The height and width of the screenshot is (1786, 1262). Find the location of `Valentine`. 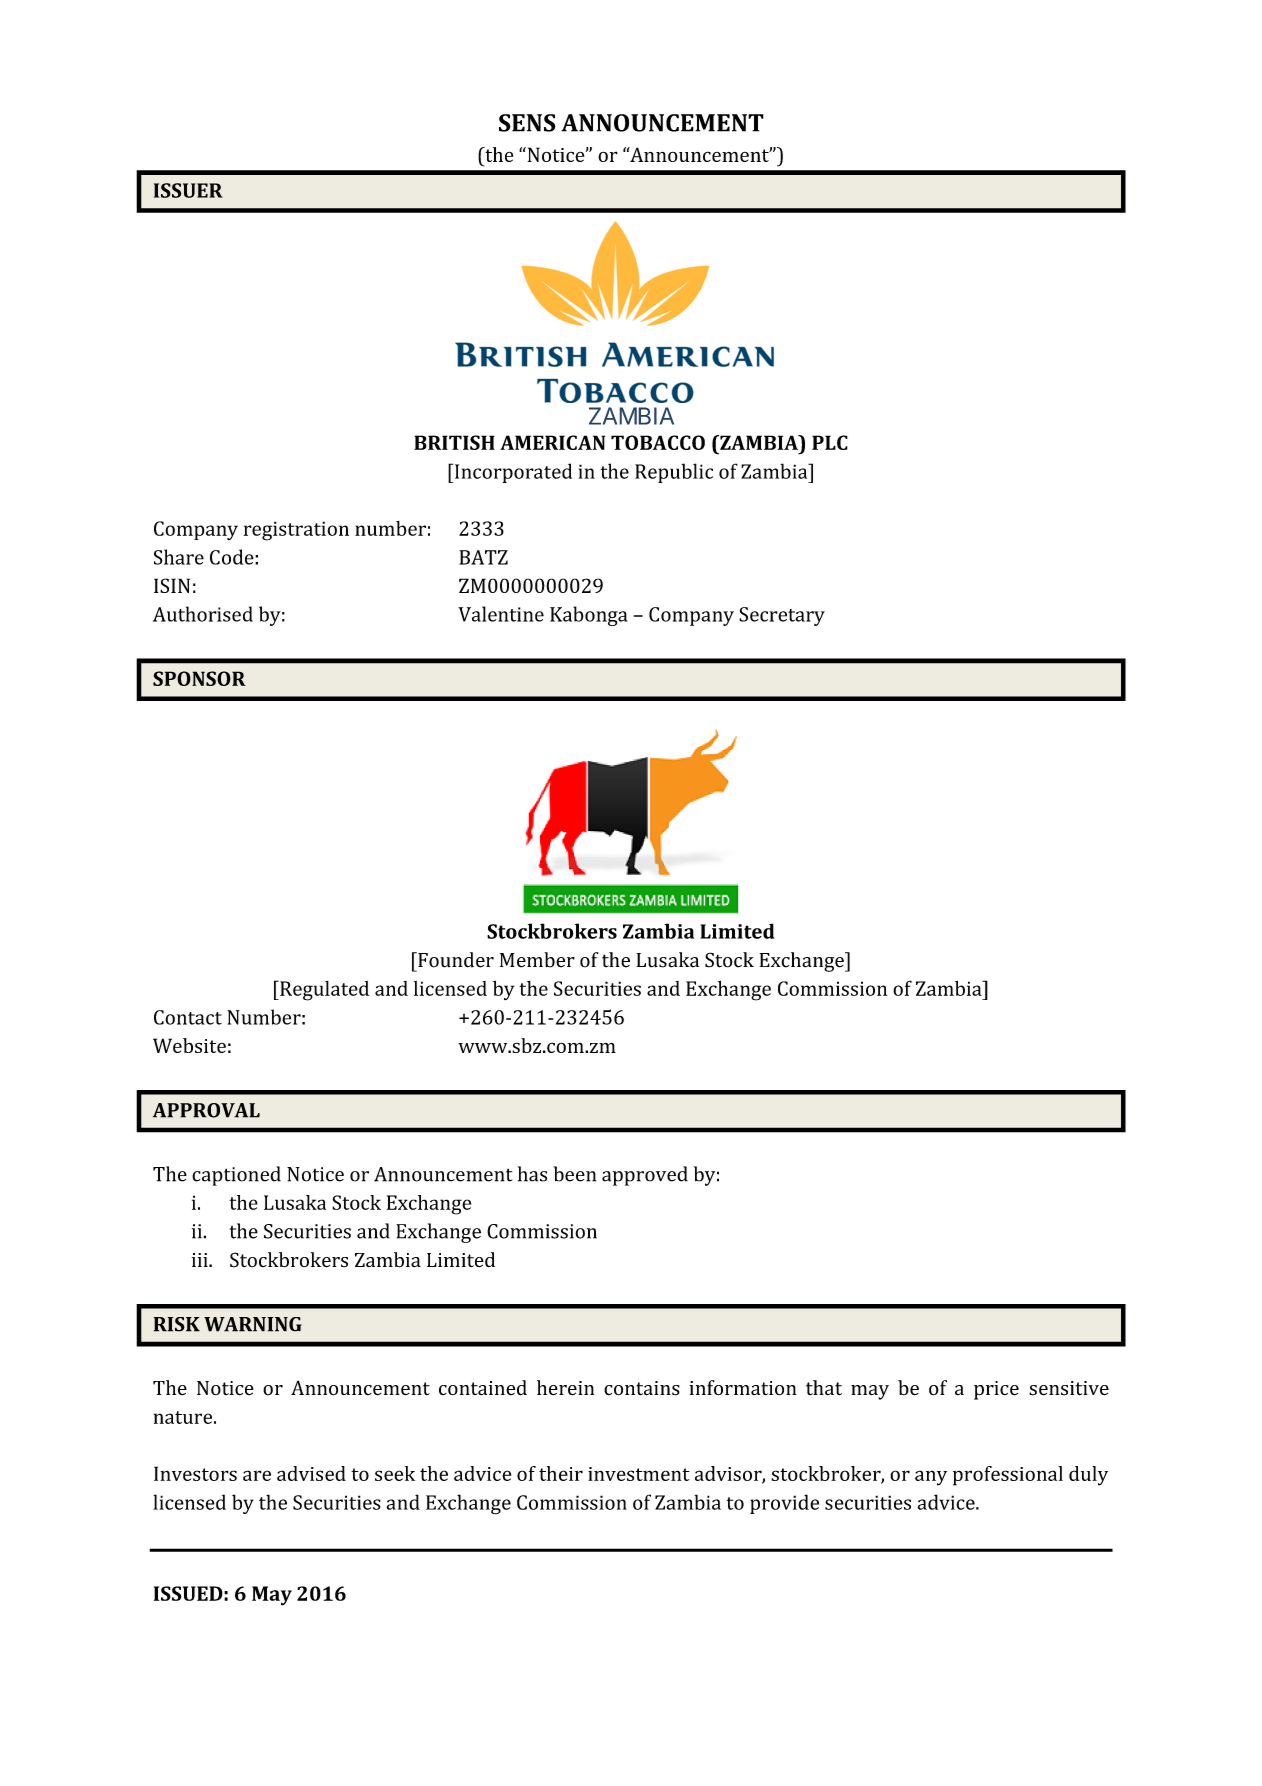

Valentine is located at coordinates (501, 614).
